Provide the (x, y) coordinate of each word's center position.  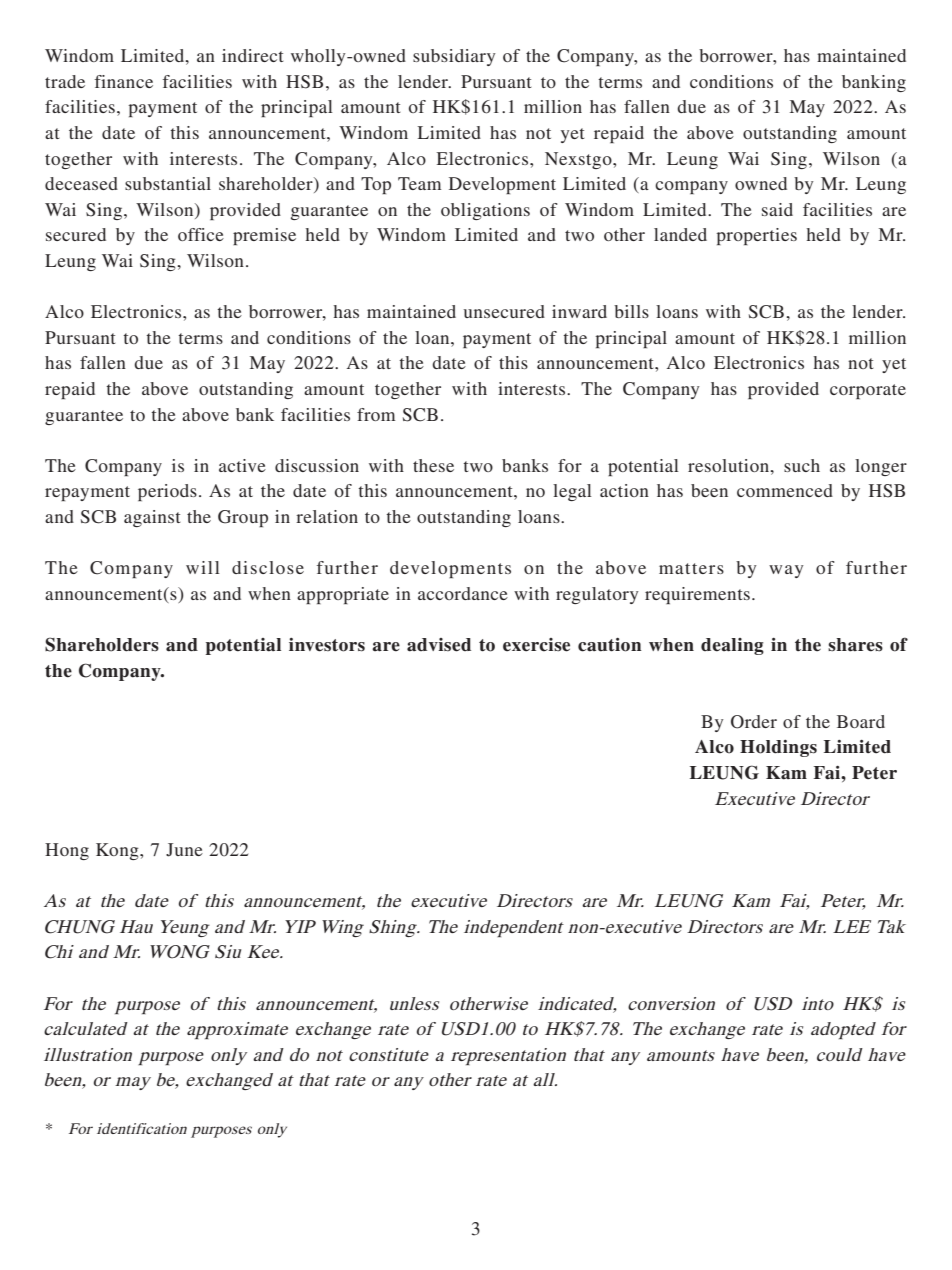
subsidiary (454, 57)
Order (754, 722)
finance (124, 81)
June (184, 850)
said (777, 209)
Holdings (778, 748)
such (802, 465)
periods (167, 492)
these (433, 465)
